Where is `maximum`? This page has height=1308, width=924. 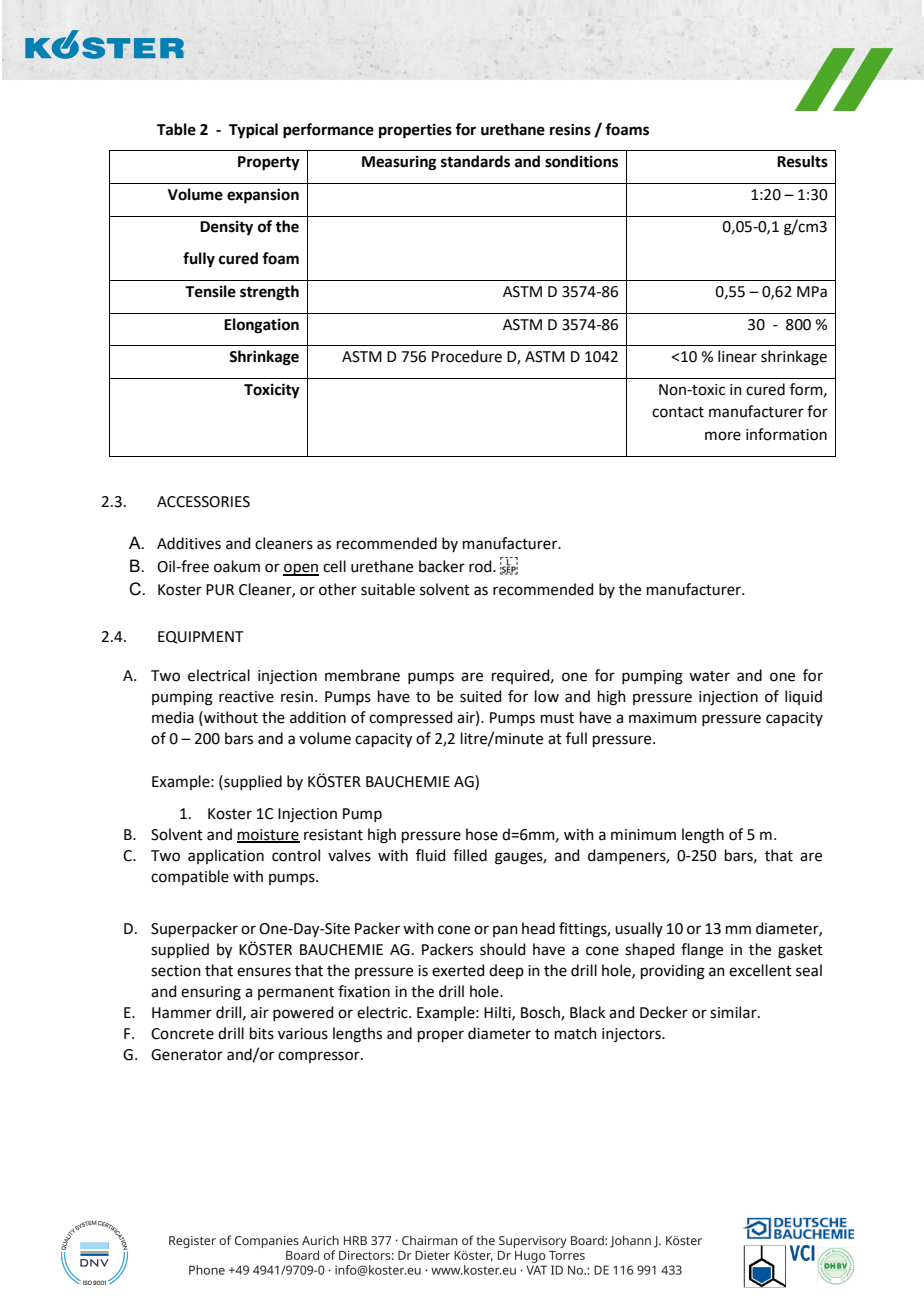
maximum is located at coordinates (663, 718).
